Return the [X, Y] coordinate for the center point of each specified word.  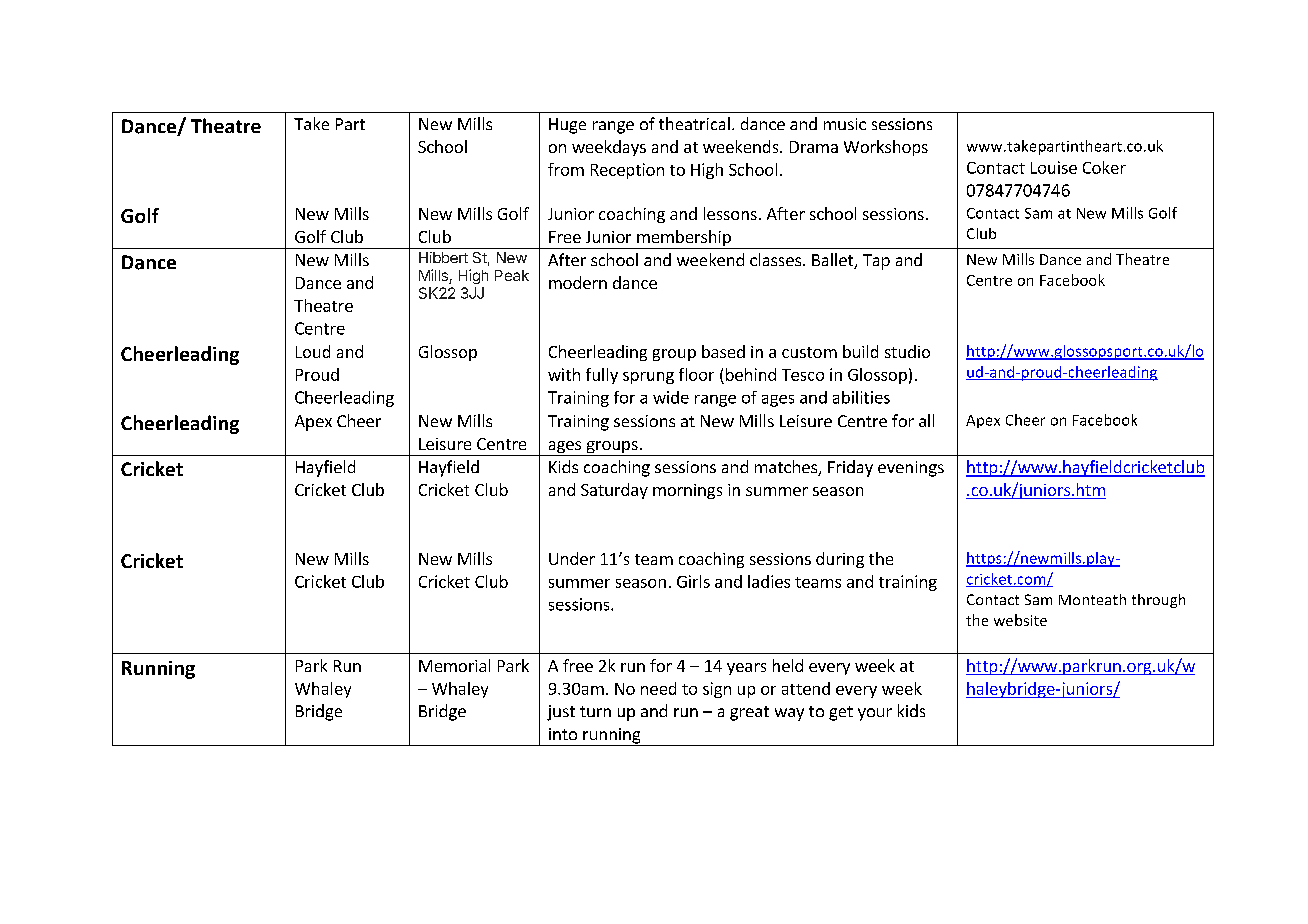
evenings [911, 469]
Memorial [454, 665]
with [564, 374]
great [749, 713]
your [875, 714]
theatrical [694, 123]
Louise [1054, 167]
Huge [567, 126]
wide [671, 397]
